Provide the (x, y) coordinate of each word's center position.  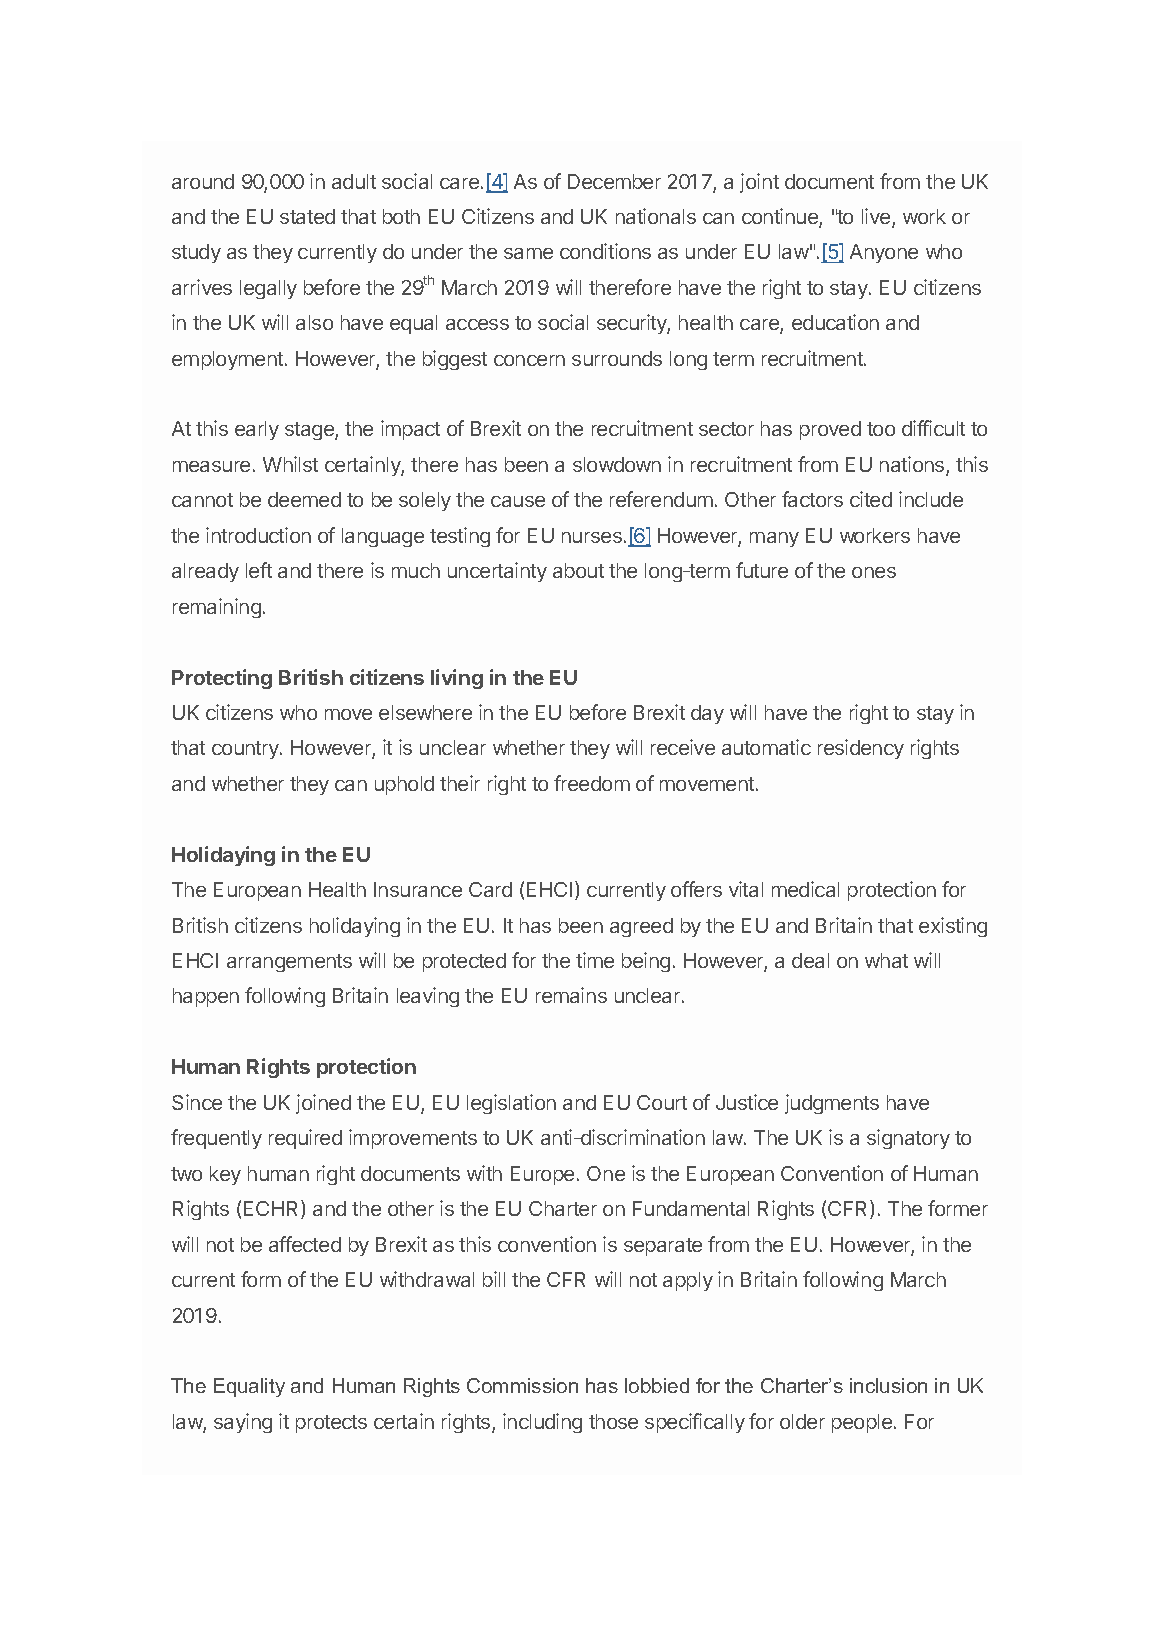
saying (243, 1423)
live (877, 217)
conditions (605, 251)
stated (307, 216)
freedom (592, 783)
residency (861, 749)
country (246, 750)
